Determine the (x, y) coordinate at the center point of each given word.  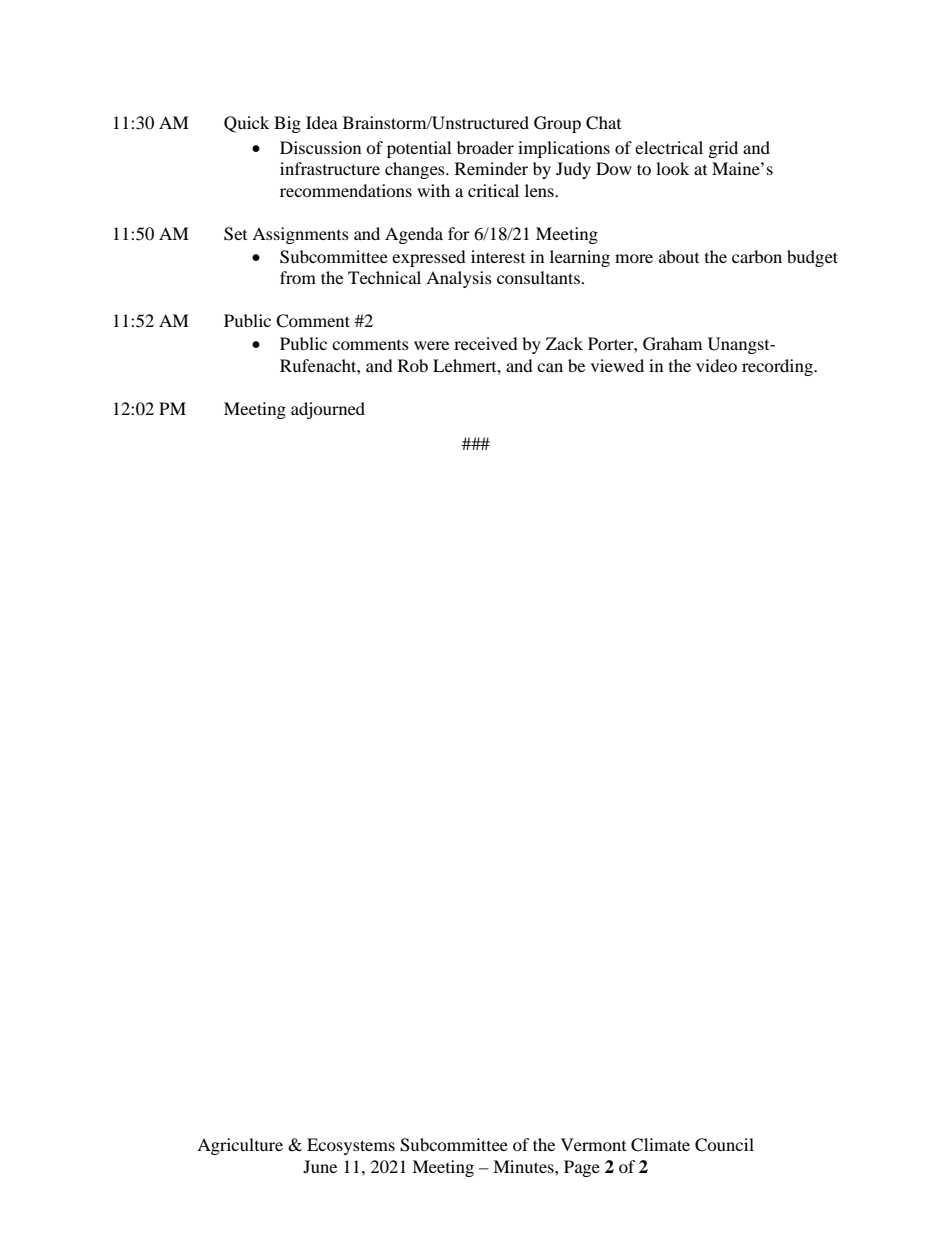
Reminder (491, 168)
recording (778, 367)
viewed (617, 365)
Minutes (524, 1166)
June (320, 1166)
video (716, 365)
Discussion (320, 147)
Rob (413, 365)
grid (723, 149)
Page (582, 1168)
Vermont (593, 1144)
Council (724, 1145)
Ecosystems (351, 1146)
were (431, 345)
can (550, 367)
